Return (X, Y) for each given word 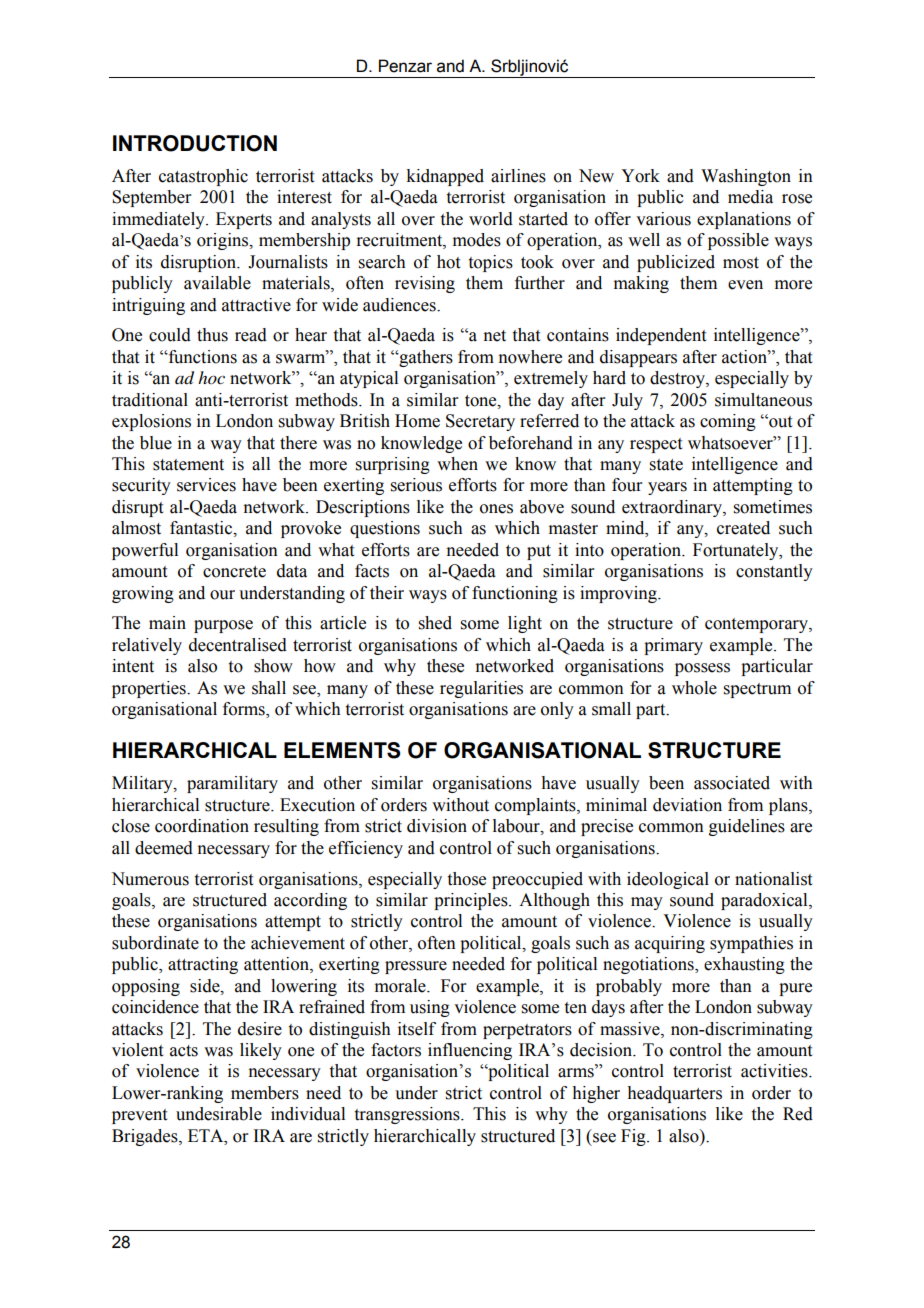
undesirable (219, 1114)
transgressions (408, 1115)
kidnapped (445, 177)
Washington (746, 177)
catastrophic (203, 177)
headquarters (674, 1094)
